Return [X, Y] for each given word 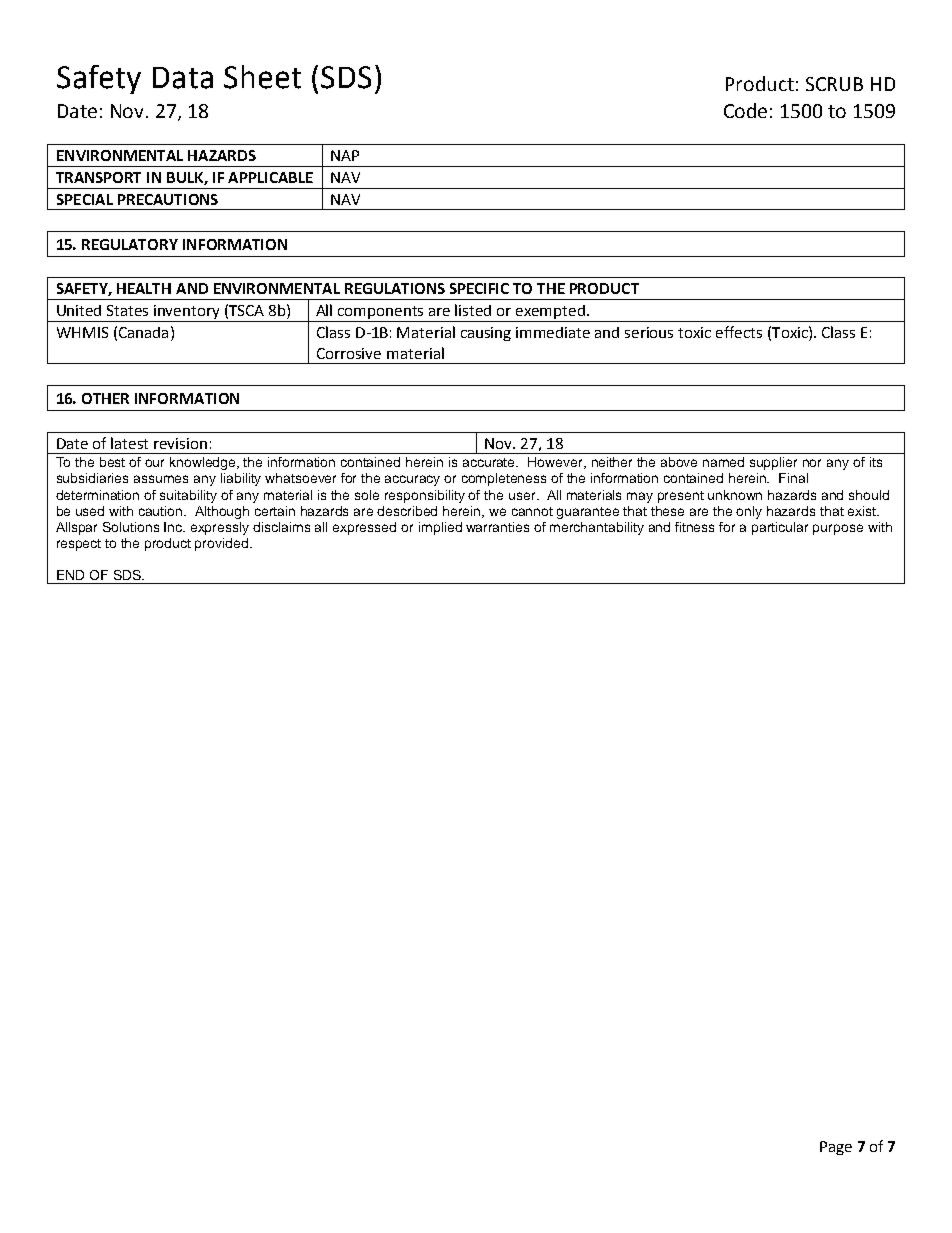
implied [440, 528]
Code [745, 110]
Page [836, 1148]
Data [183, 78]
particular [780, 528]
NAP [345, 155]
